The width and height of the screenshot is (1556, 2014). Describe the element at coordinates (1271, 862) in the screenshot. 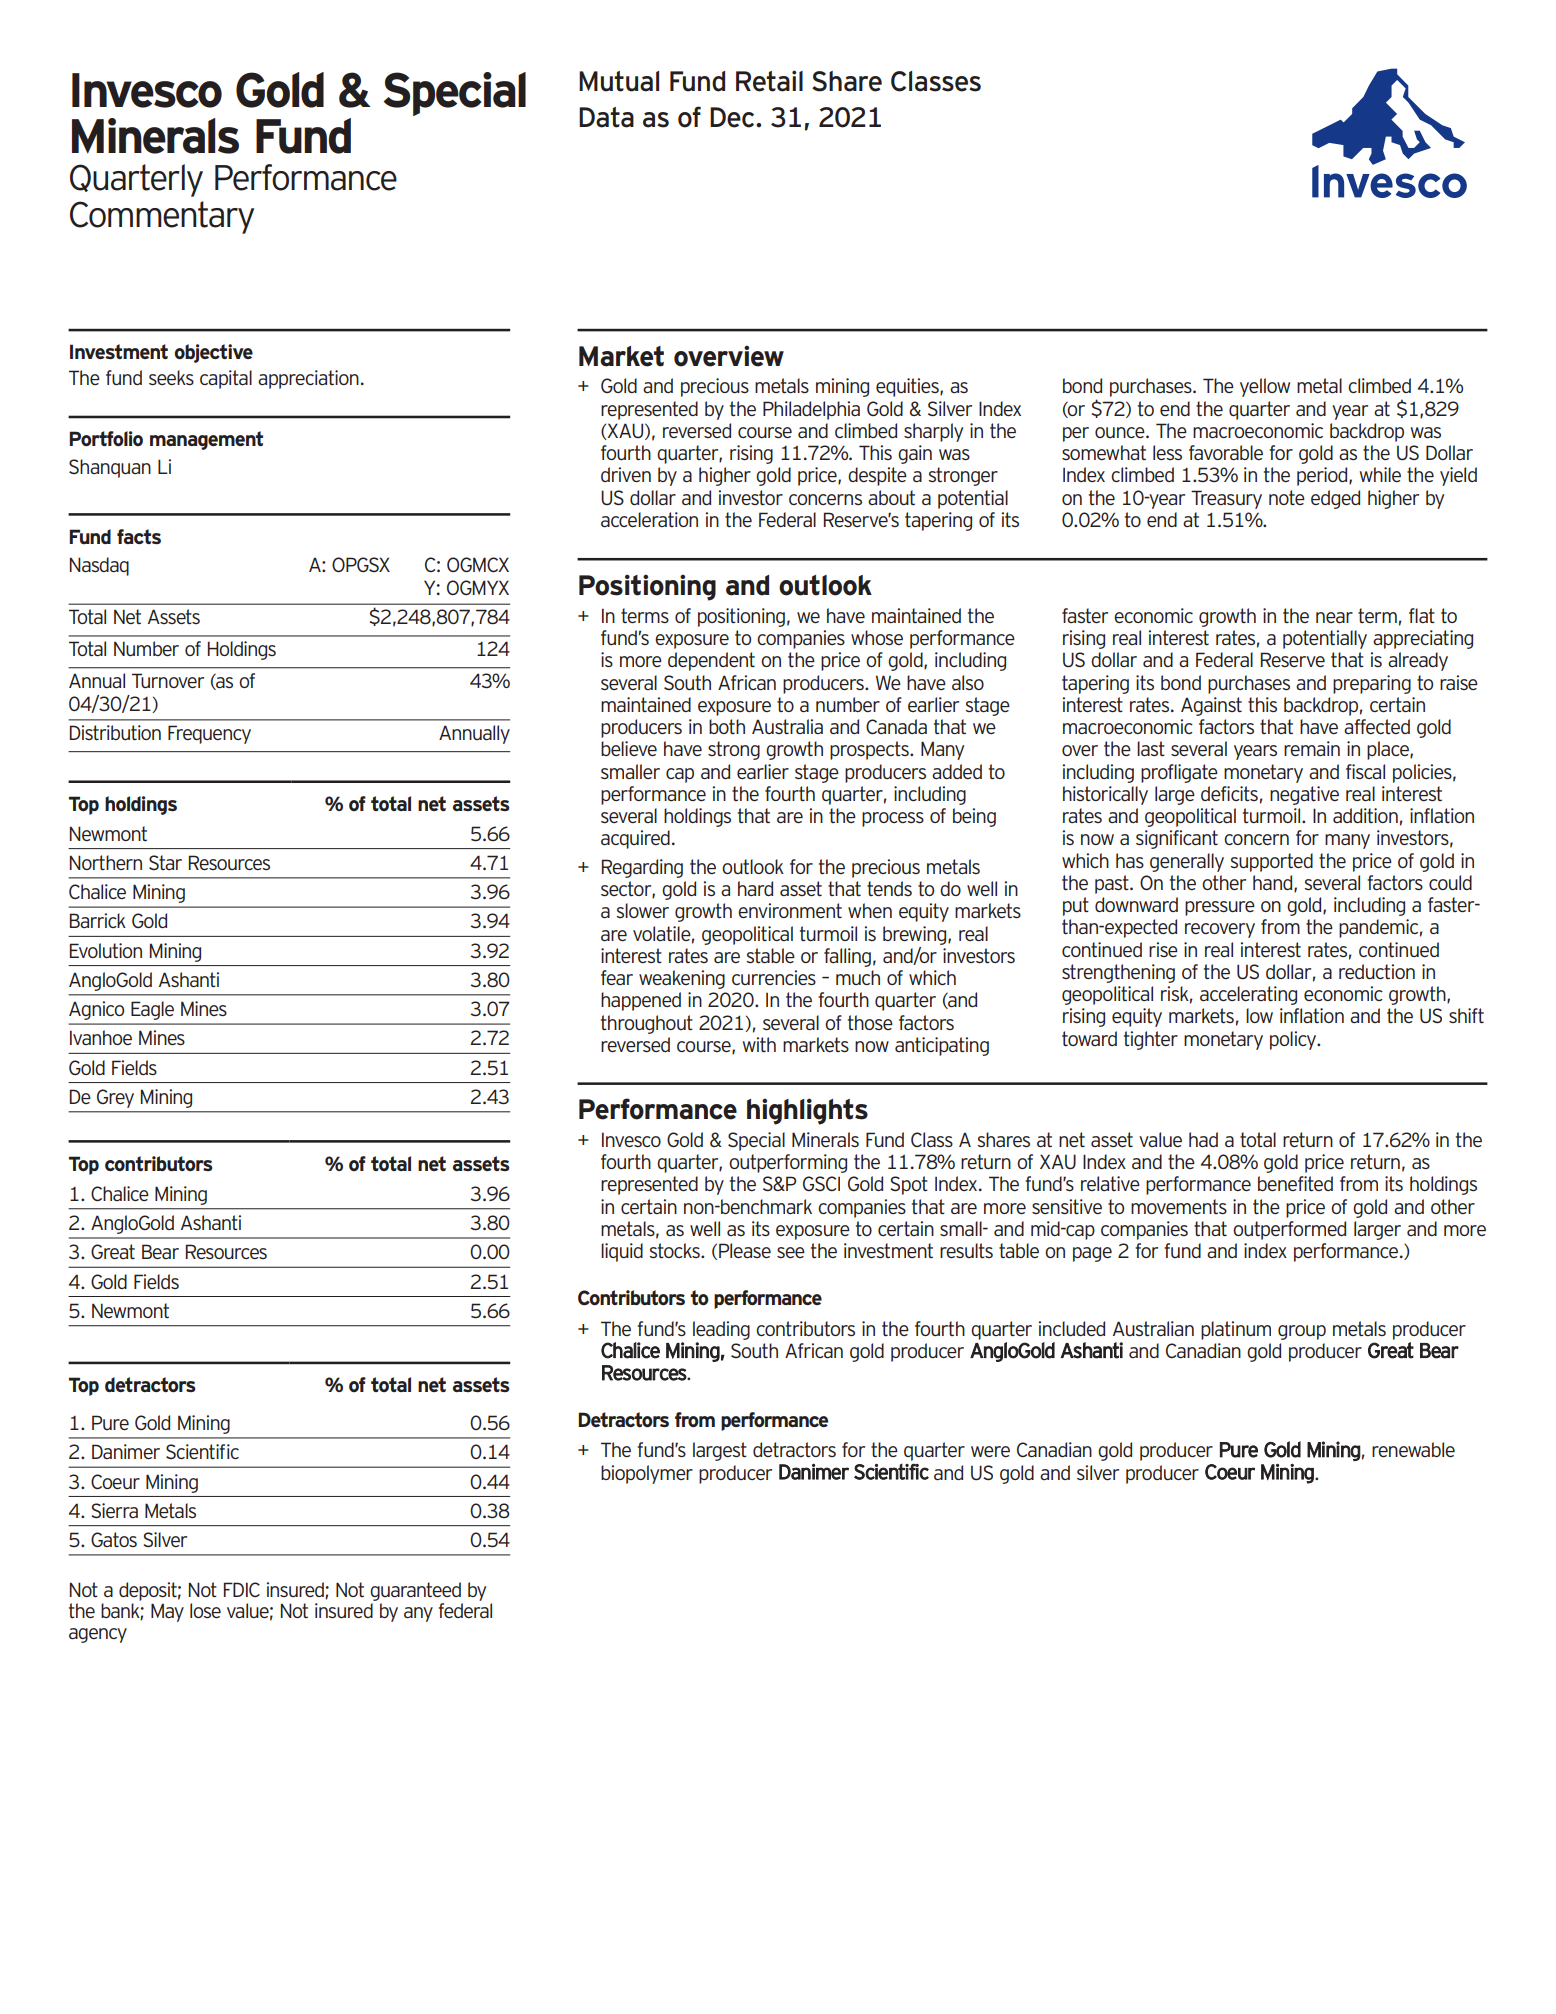

I see `supported` at that location.
